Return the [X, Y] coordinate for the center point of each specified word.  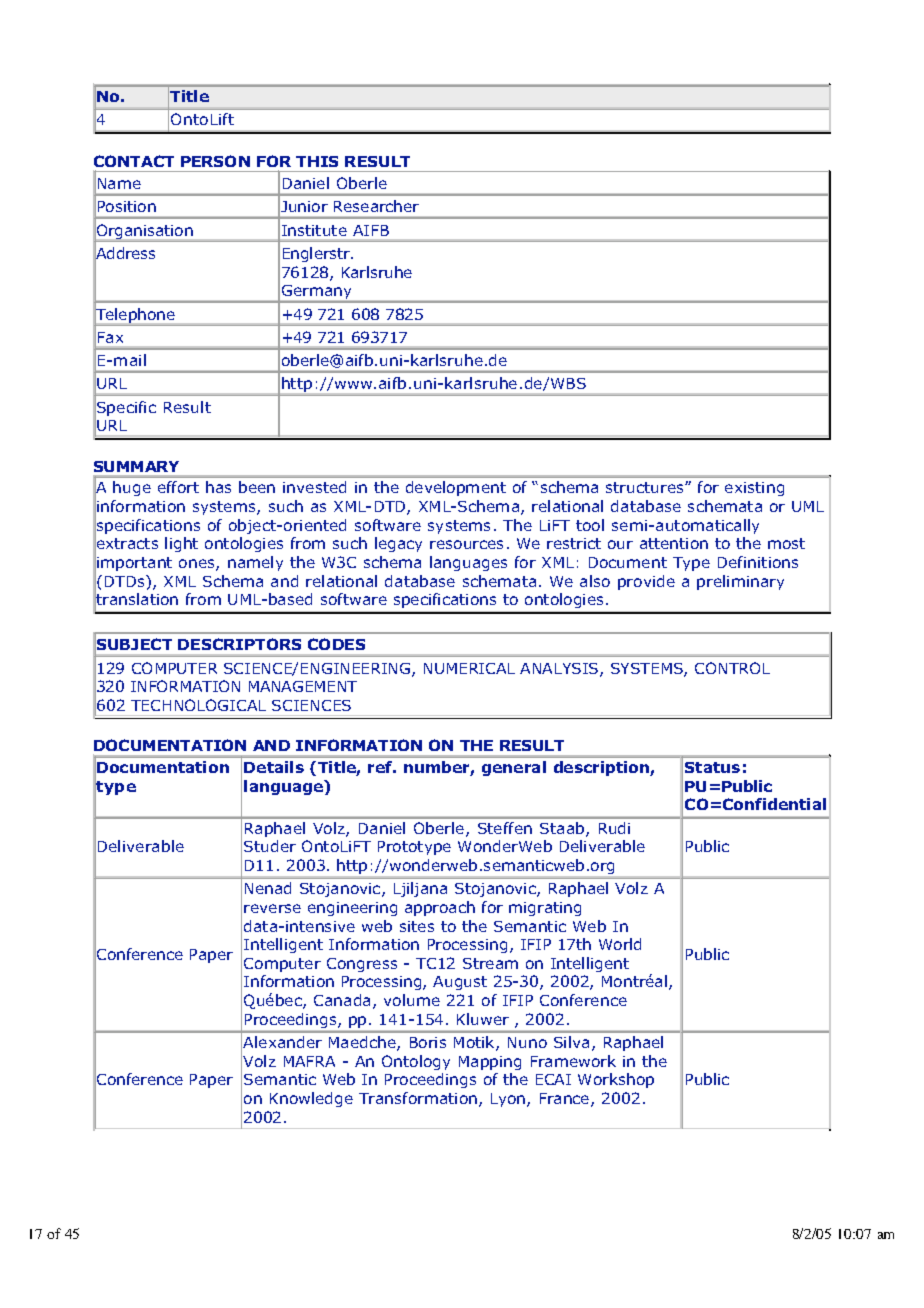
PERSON [215, 161]
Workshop [616, 1080]
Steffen [505, 828]
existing [754, 489]
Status [712, 767]
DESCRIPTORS [239, 644]
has [218, 487]
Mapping [490, 1063]
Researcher [376, 206]
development [456, 488]
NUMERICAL [469, 668]
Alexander [282, 1042]
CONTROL [732, 668]
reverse [272, 908]
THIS [317, 161]
